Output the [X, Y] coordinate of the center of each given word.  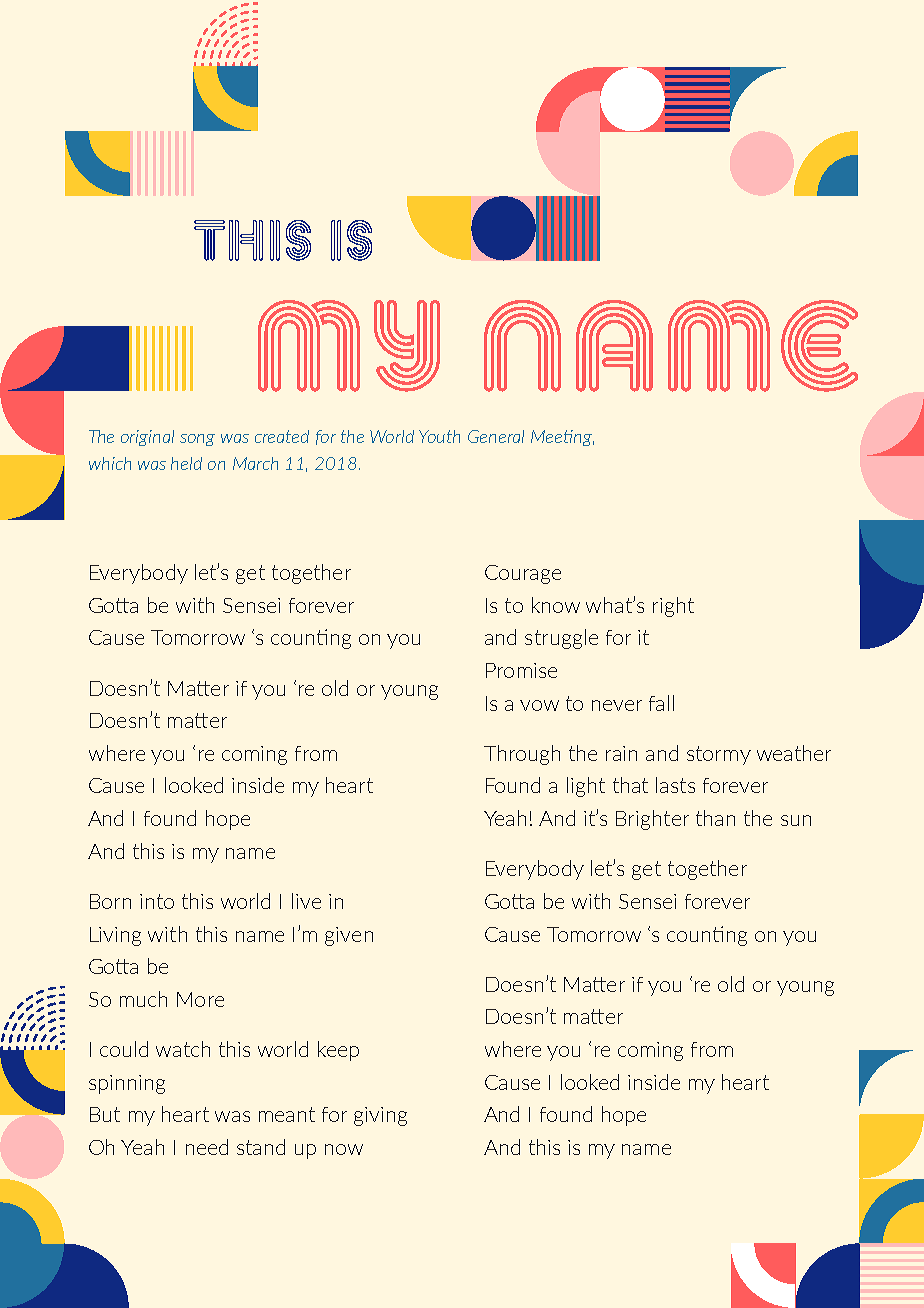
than [715, 818]
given [349, 936]
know [556, 605]
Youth [439, 436]
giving [380, 1116]
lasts [675, 785]
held [186, 463]
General [496, 436]
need [207, 1147]
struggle [561, 639]
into [157, 901]
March [255, 463]
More [200, 999]
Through [522, 755]
